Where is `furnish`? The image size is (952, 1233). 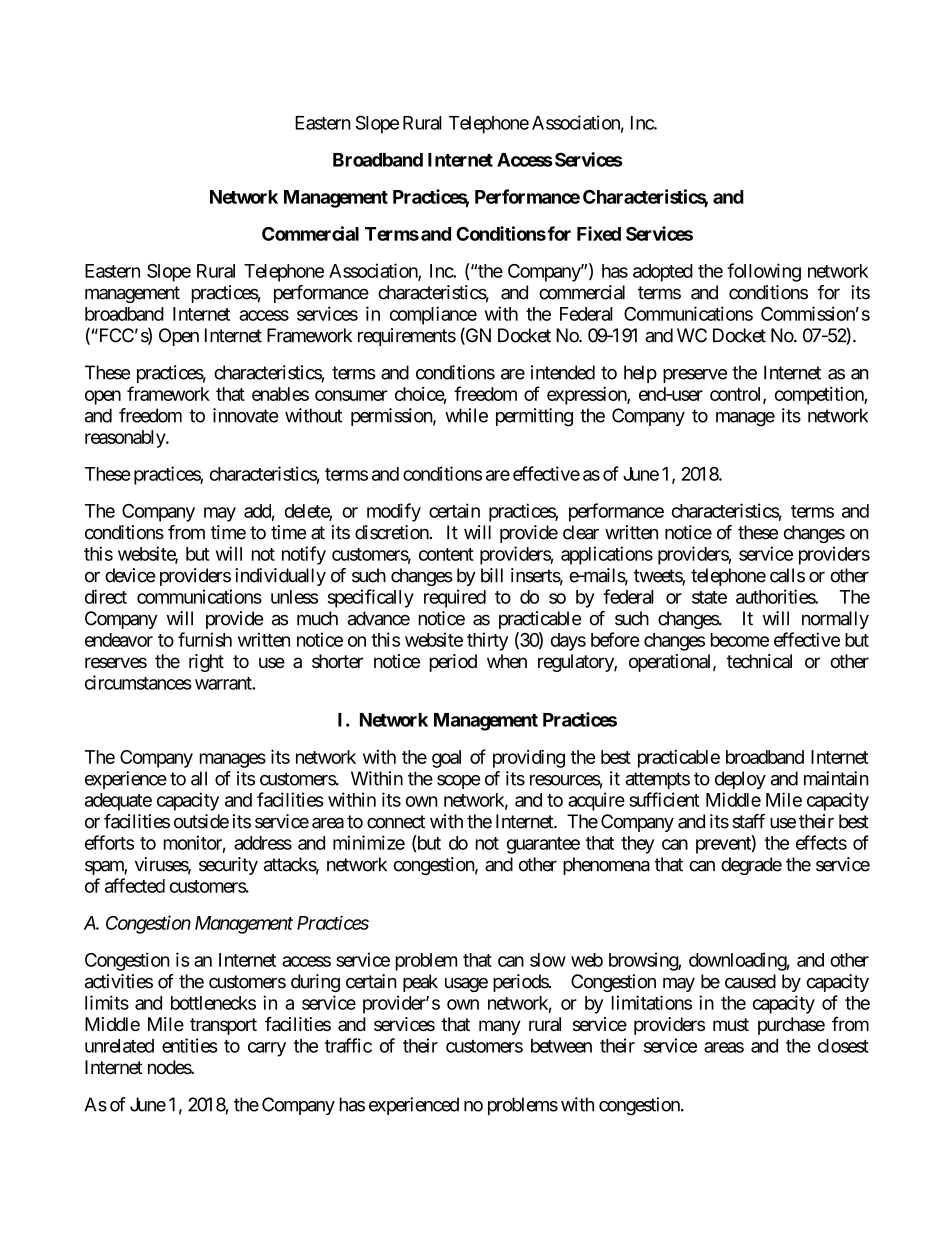 furnish is located at coordinates (205, 639).
